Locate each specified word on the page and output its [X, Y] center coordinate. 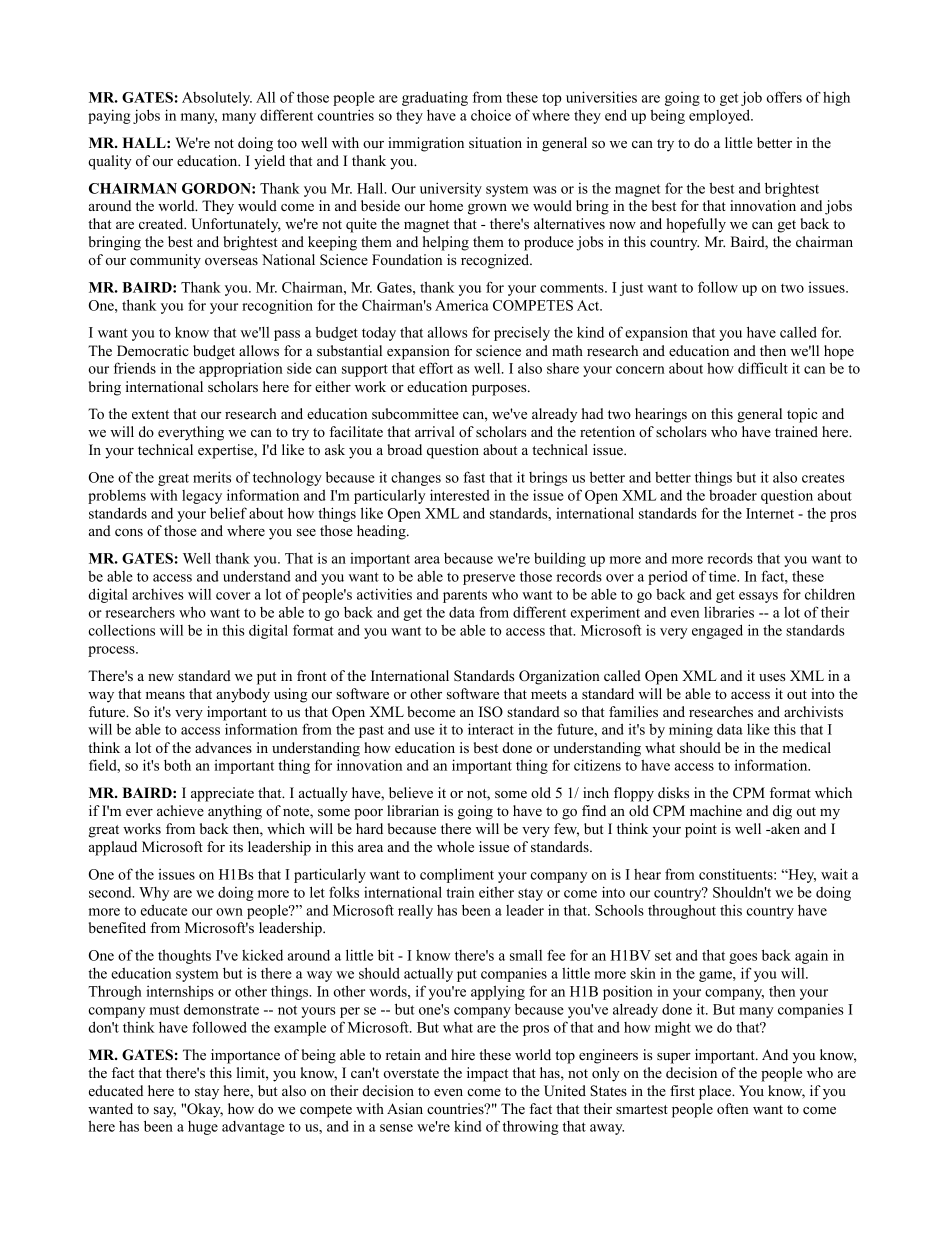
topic [802, 415]
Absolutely [217, 98]
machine [716, 810]
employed [721, 116]
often [733, 1108]
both [177, 765]
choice [491, 115]
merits [212, 477]
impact [487, 1074]
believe [411, 792]
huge [203, 1128]
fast [474, 477]
